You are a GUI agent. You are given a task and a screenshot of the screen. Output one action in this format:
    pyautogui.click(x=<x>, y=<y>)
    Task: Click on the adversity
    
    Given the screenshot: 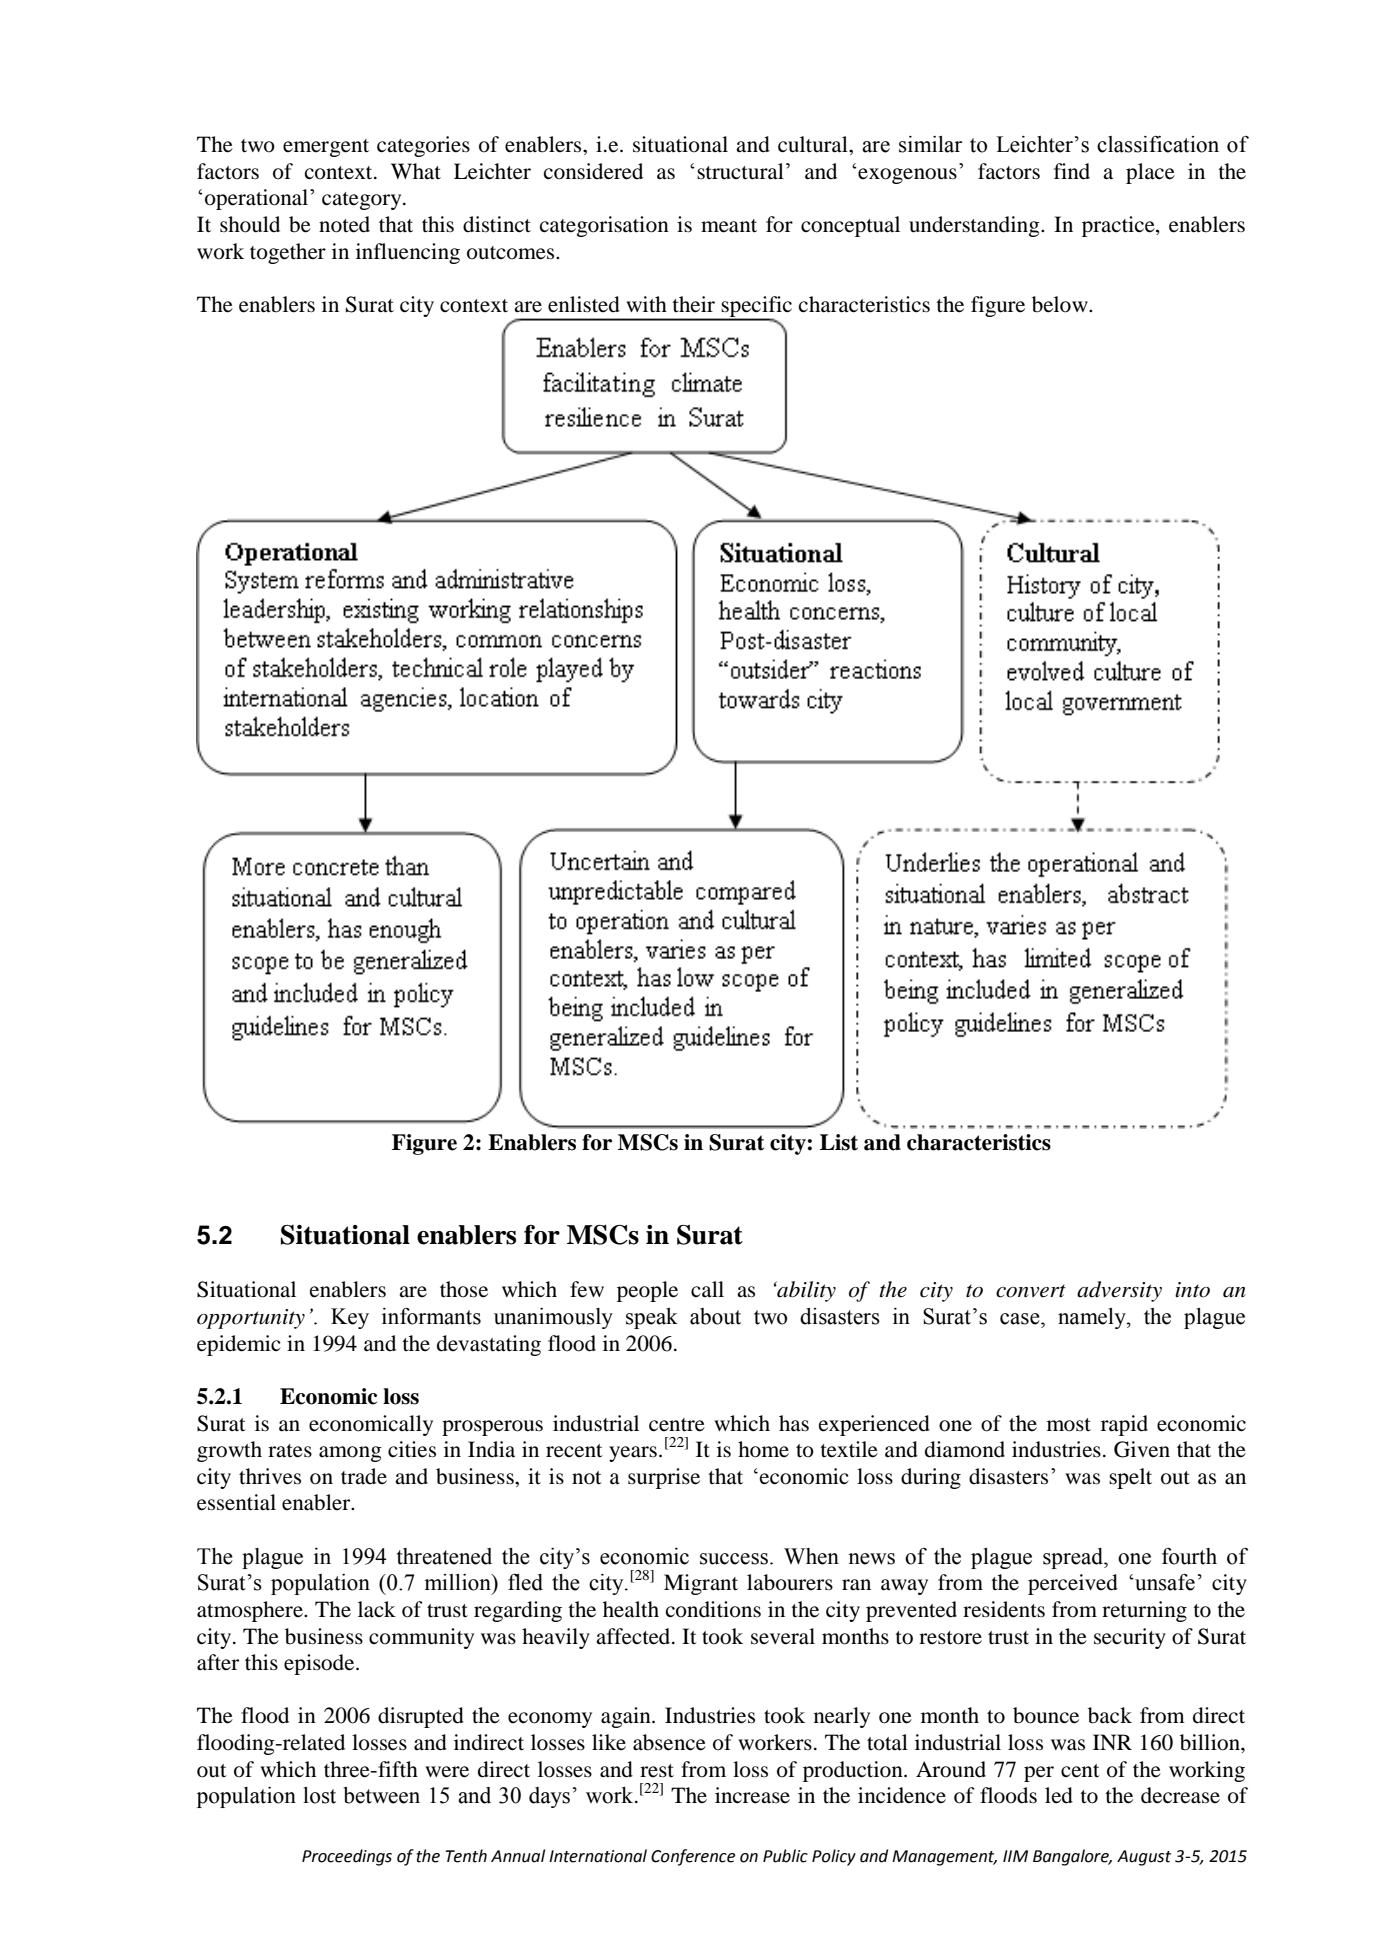 What is the action you would take?
    pyautogui.click(x=1119, y=1291)
